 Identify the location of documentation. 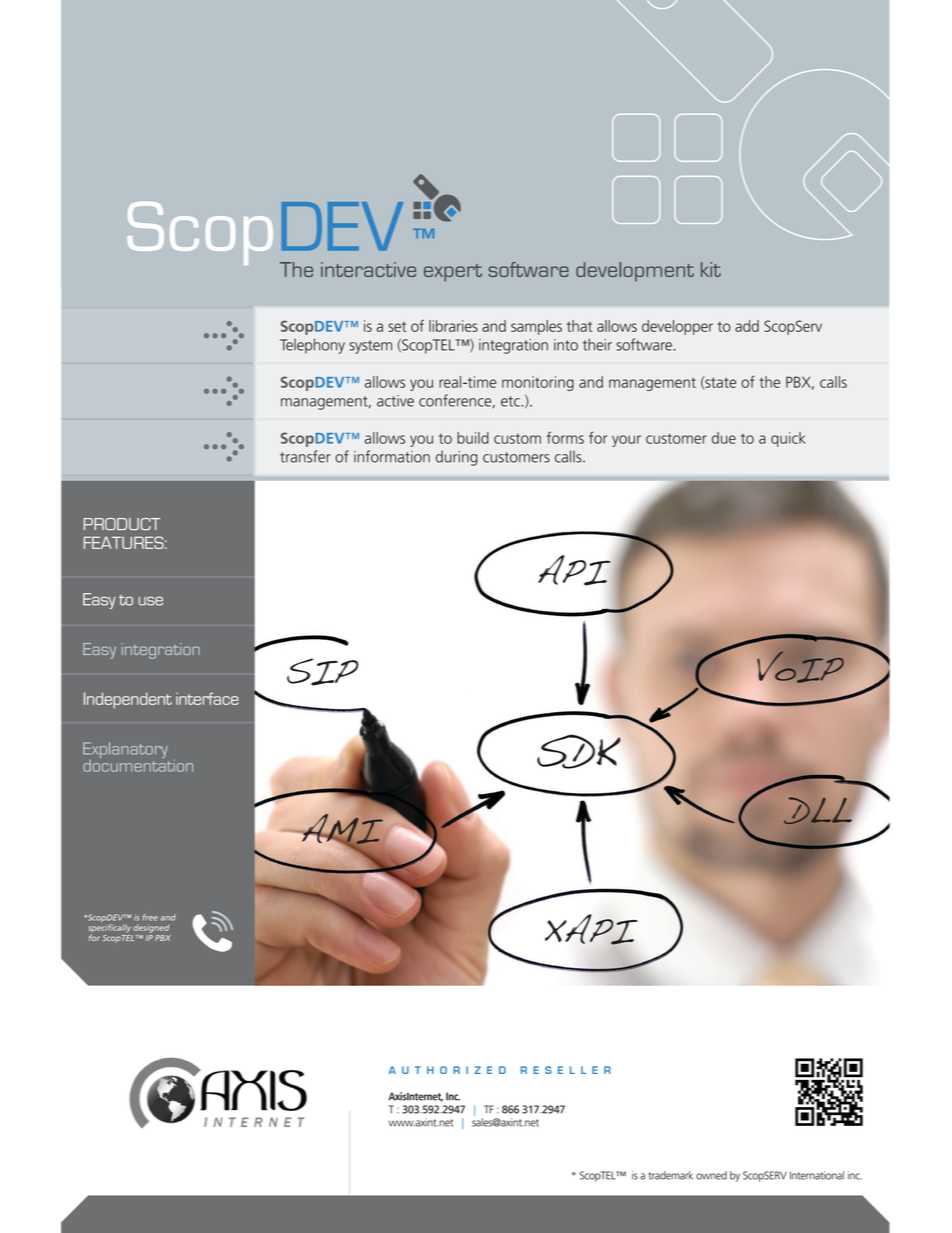
(138, 764).
